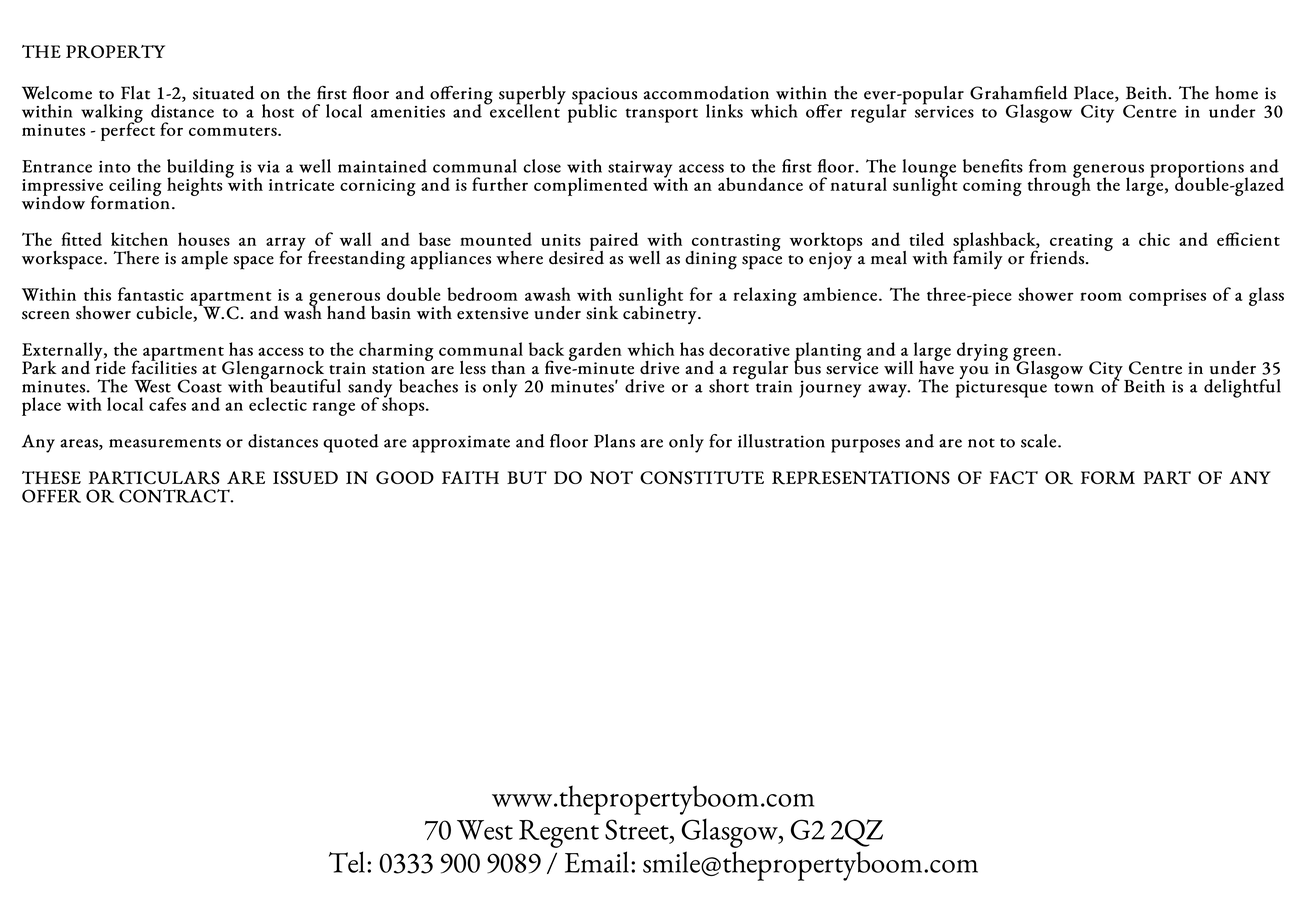  Describe the element at coordinates (305, 477) in the page. I see `ISSUED` at that location.
